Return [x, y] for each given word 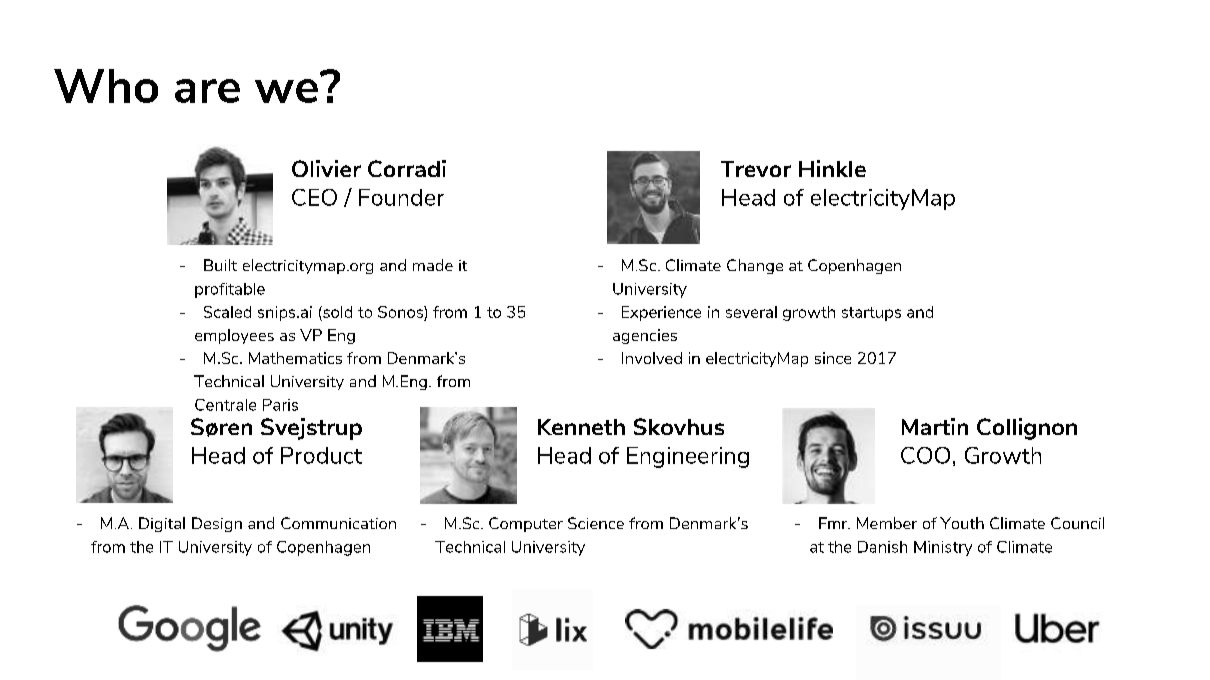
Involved [652, 358]
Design [217, 524]
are [207, 91]
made [433, 265]
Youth [962, 523]
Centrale [225, 405]
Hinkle [832, 168]
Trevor [756, 169]
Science [596, 523]
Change [755, 266]
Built [220, 265]
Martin [935, 426]
